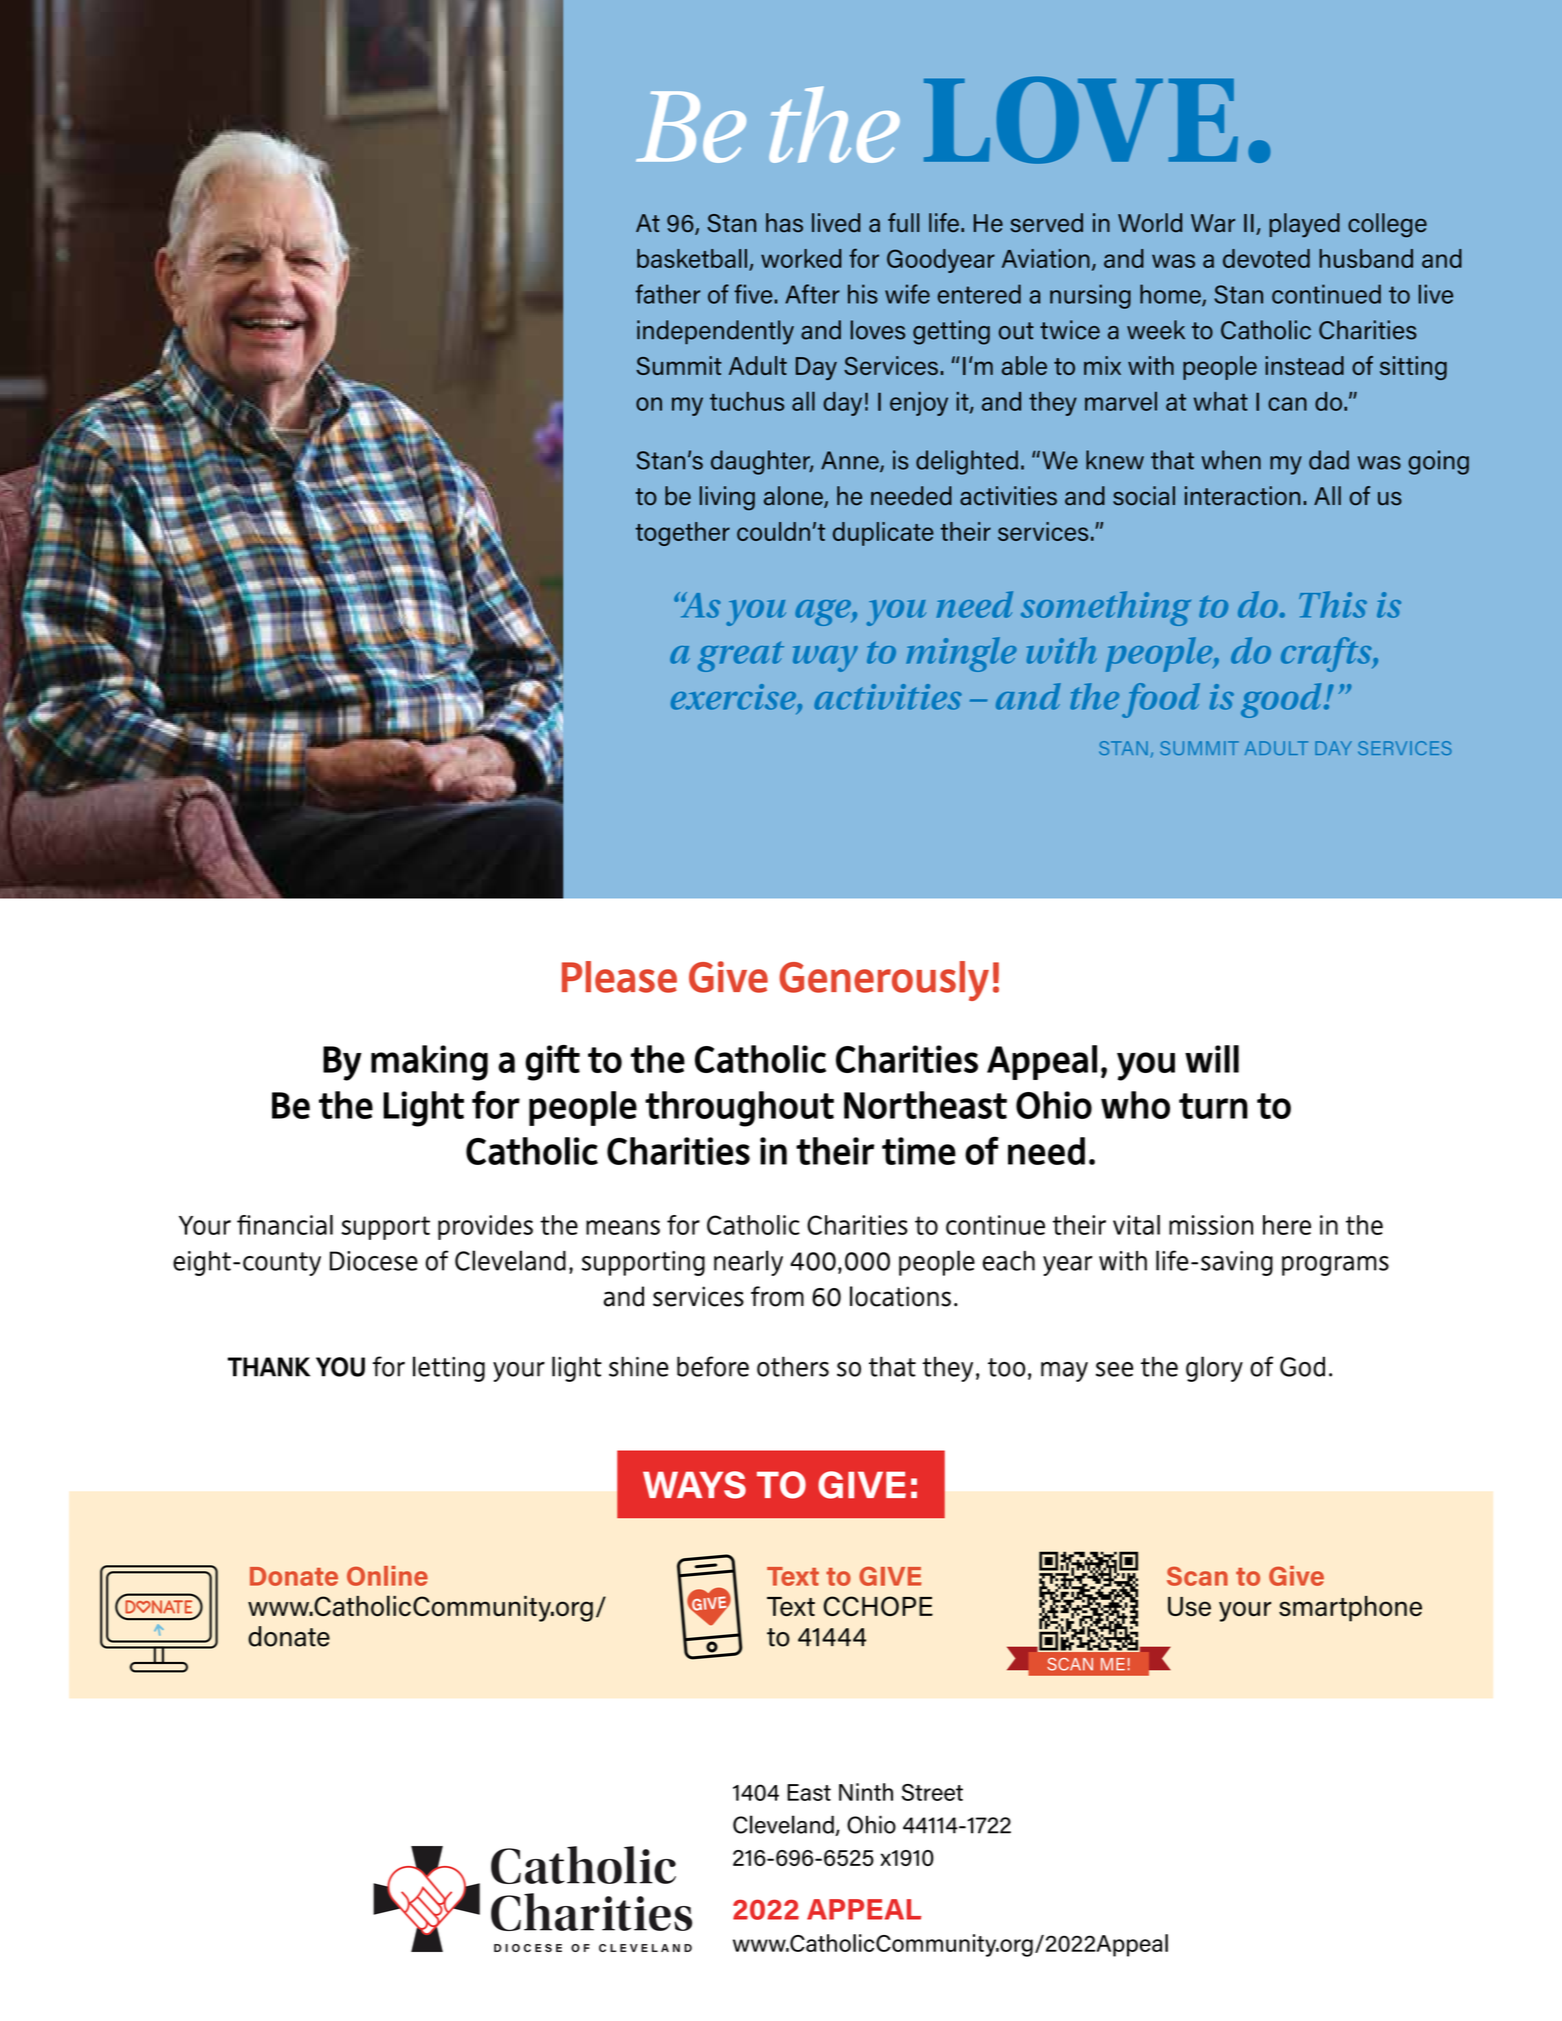  I want to click on Online, so click(387, 1576).
